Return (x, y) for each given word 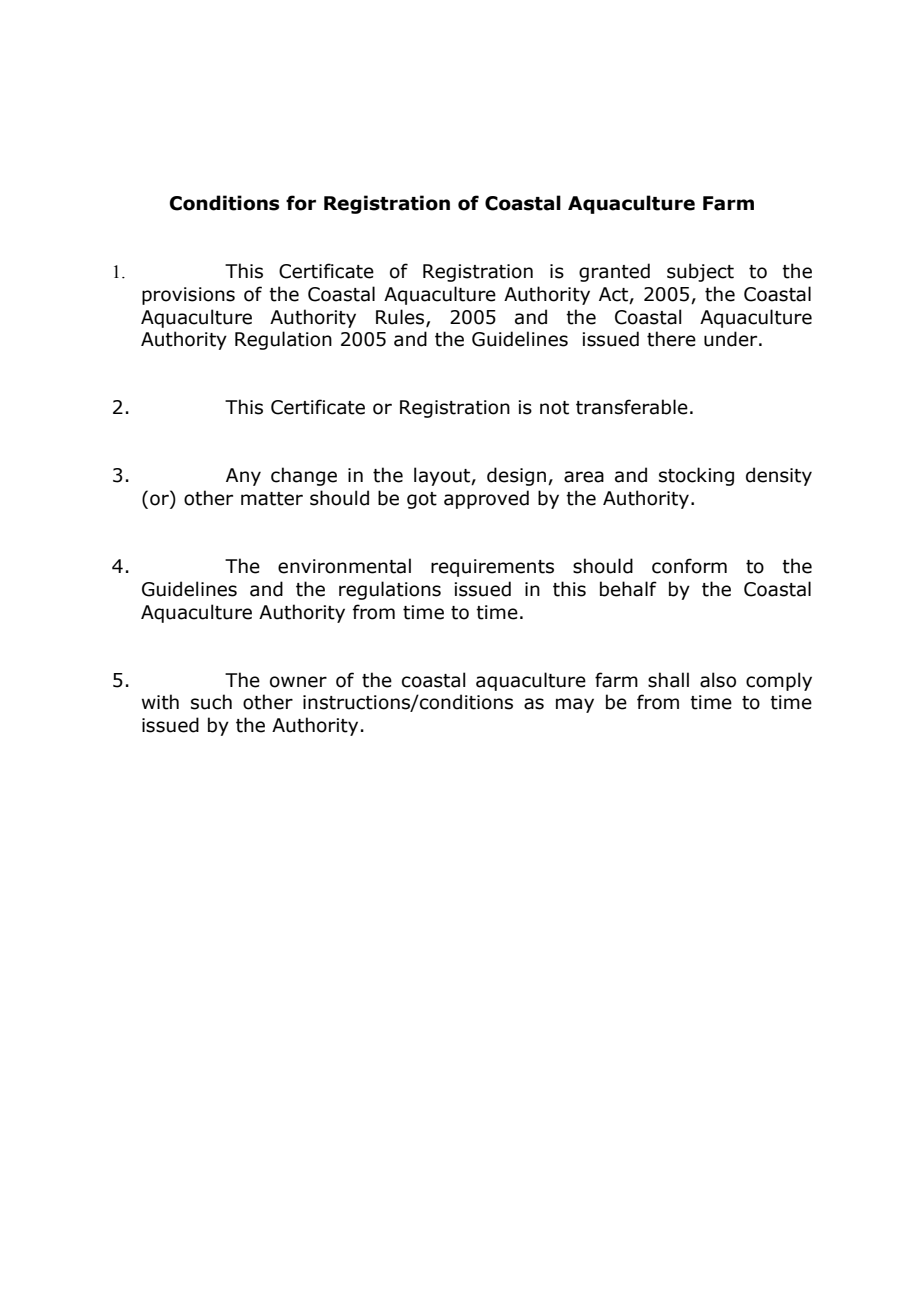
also (718, 680)
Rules (401, 317)
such (211, 702)
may (575, 705)
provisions (188, 296)
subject (700, 272)
